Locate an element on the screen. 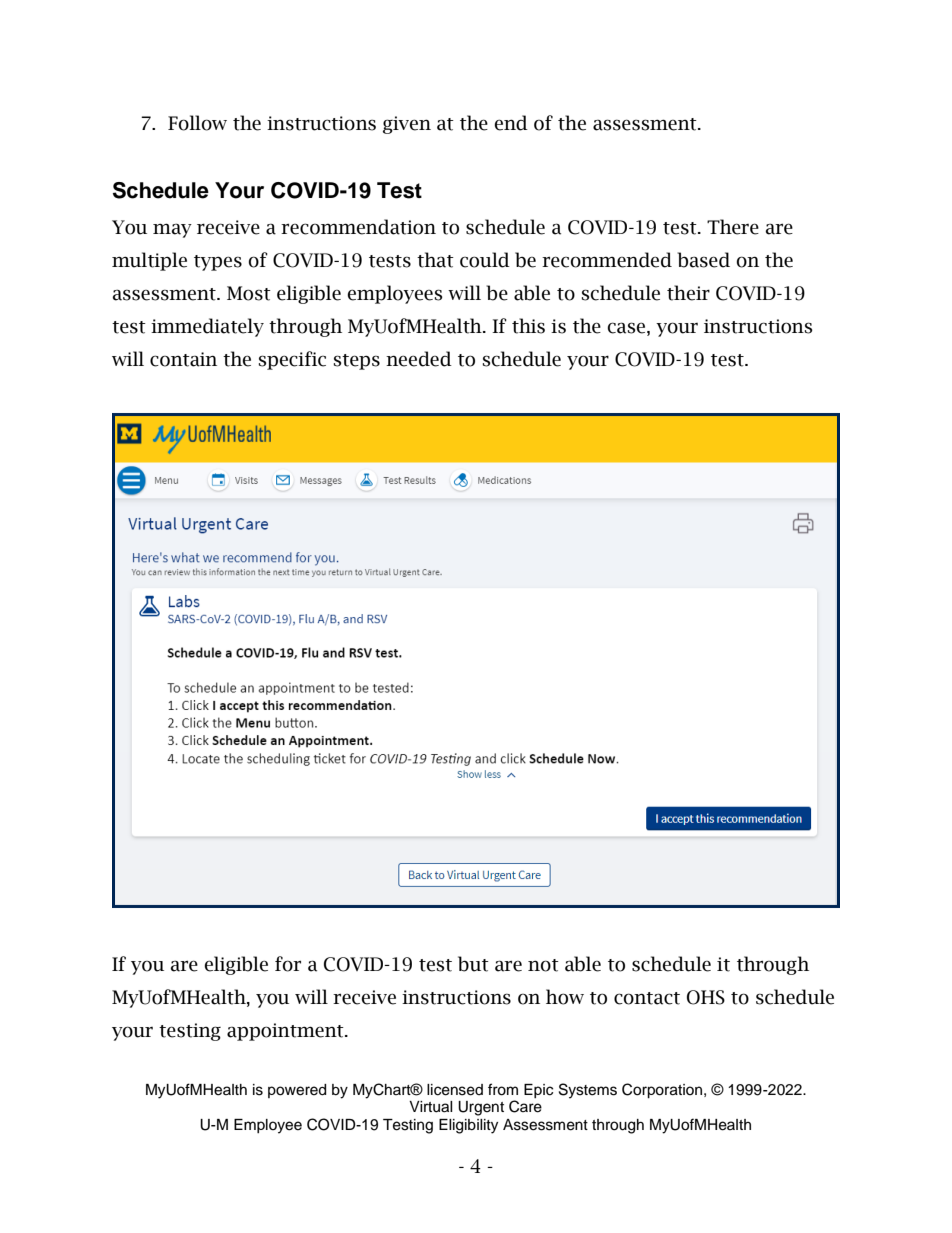 Image resolution: width=952 pixels, height=1233 pixels. There is located at coordinates (733, 227).
